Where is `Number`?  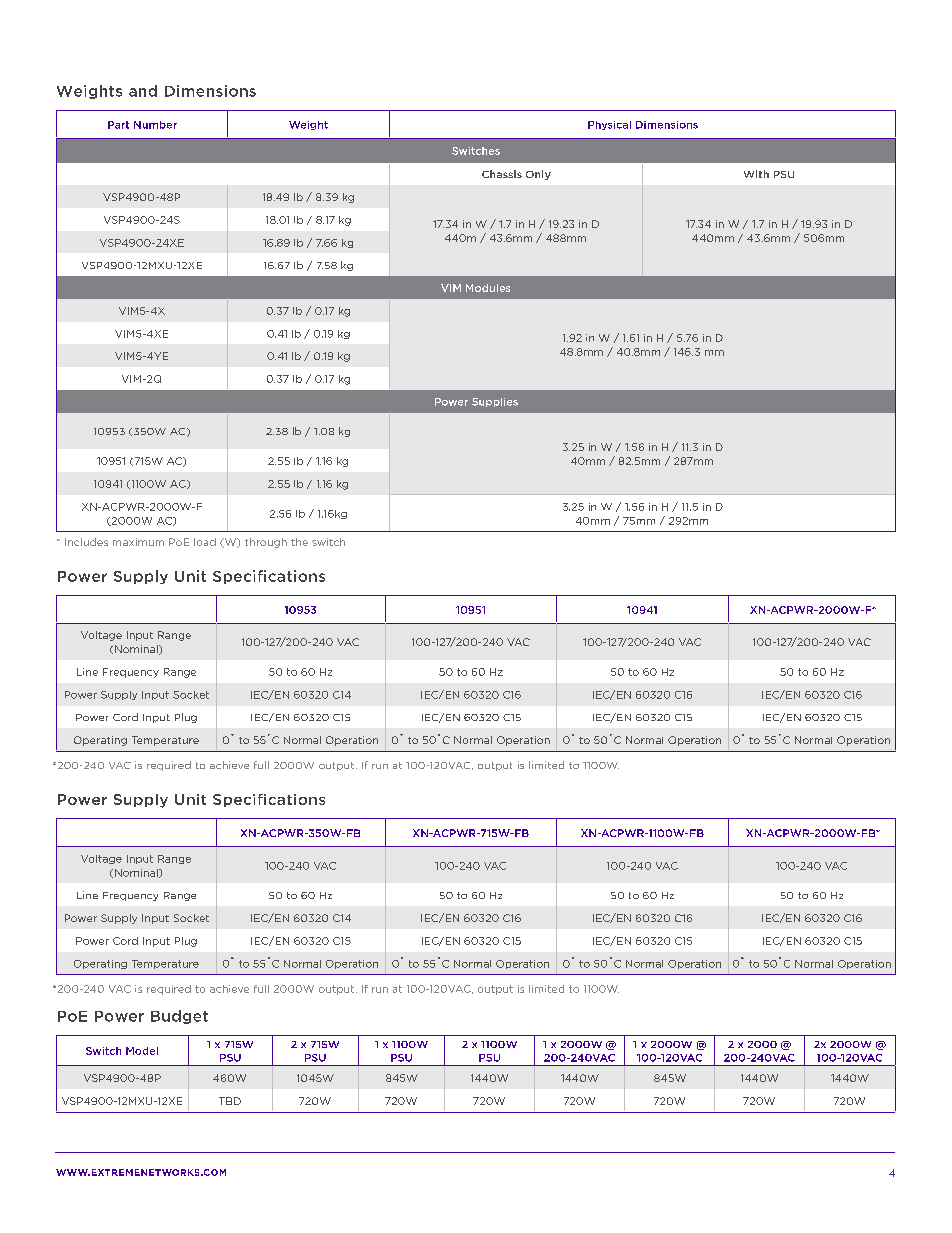 Number is located at coordinates (155, 125).
